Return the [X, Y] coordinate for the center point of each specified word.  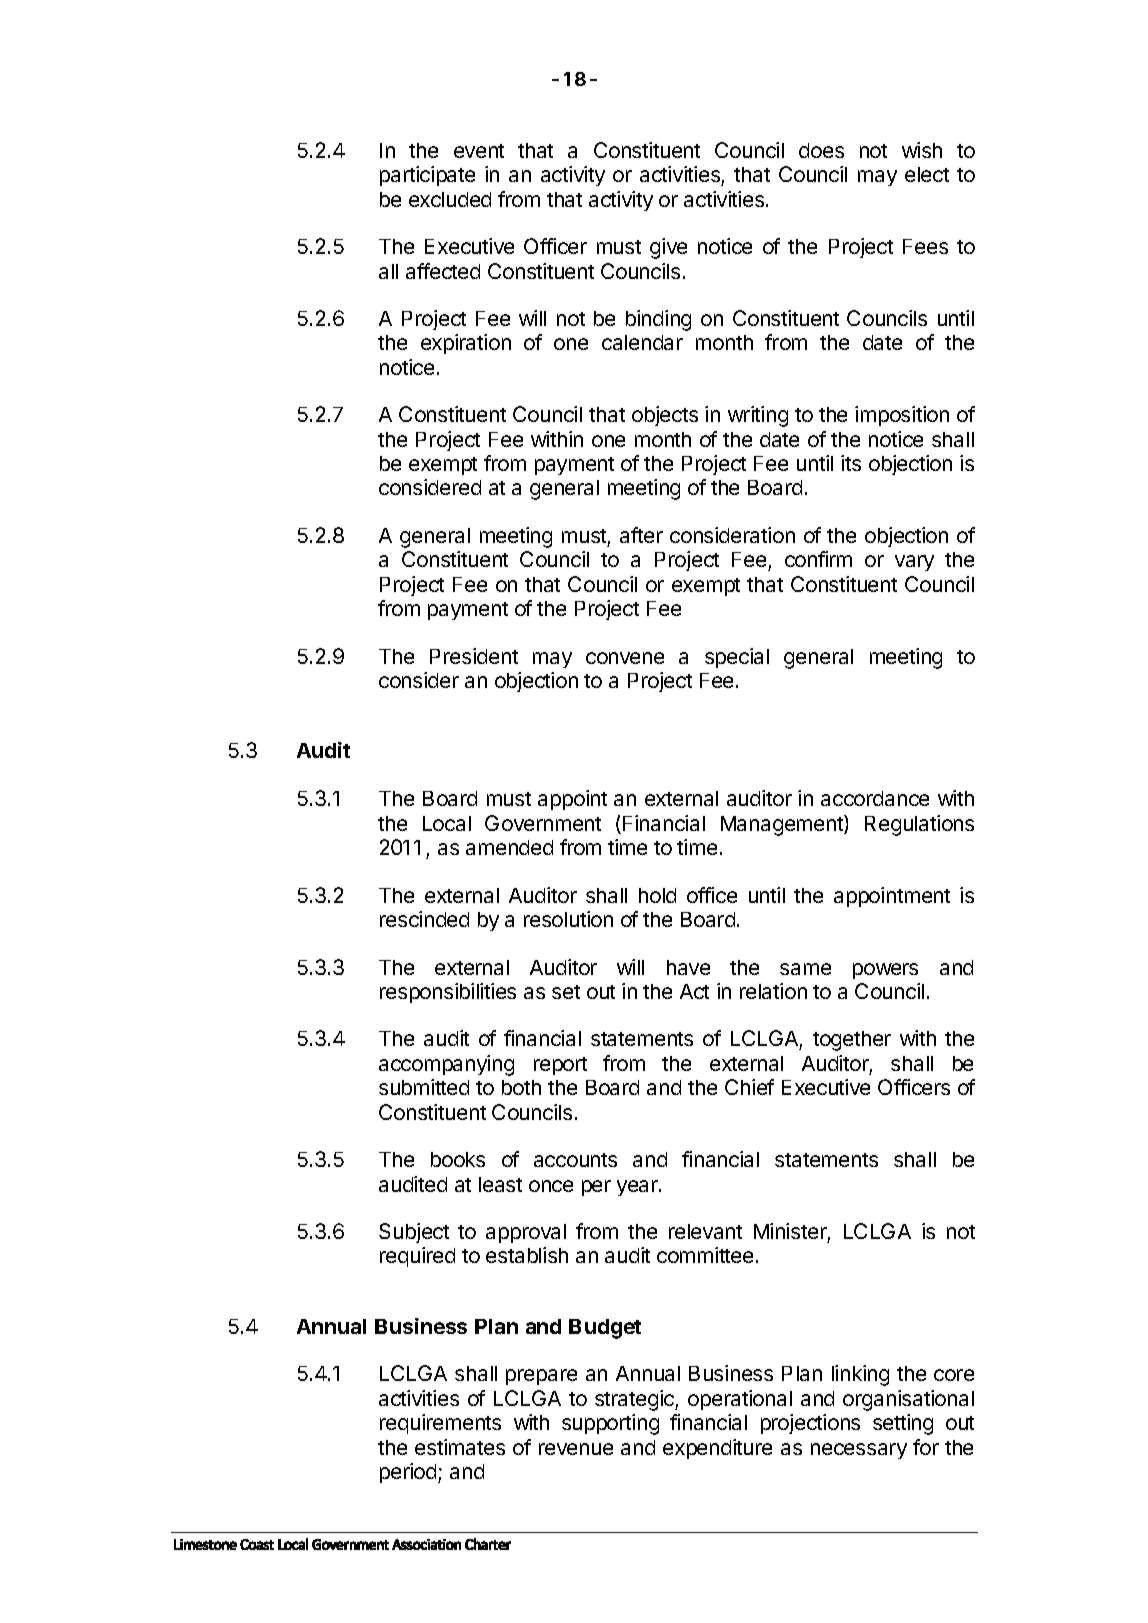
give [668, 248]
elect [927, 174]
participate [427, 176]
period [409, 1473]
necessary [859, 1451]
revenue [576, 1449]
